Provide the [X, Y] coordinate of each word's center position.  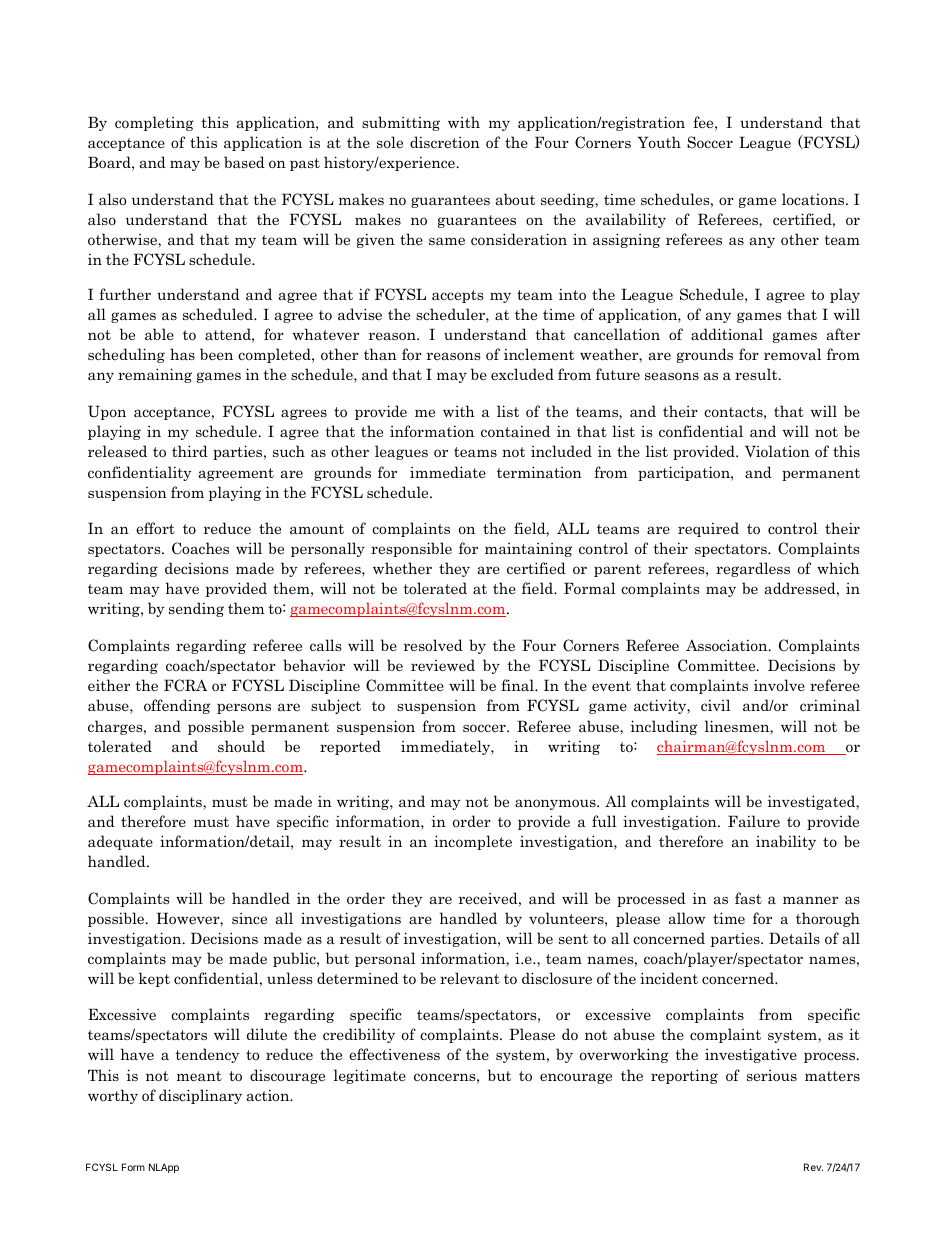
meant [199, 1076]
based [244, 162]
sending [196, 609]
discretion [445, 142]
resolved [433, 645]
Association [728, 645]
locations [814, 199]
